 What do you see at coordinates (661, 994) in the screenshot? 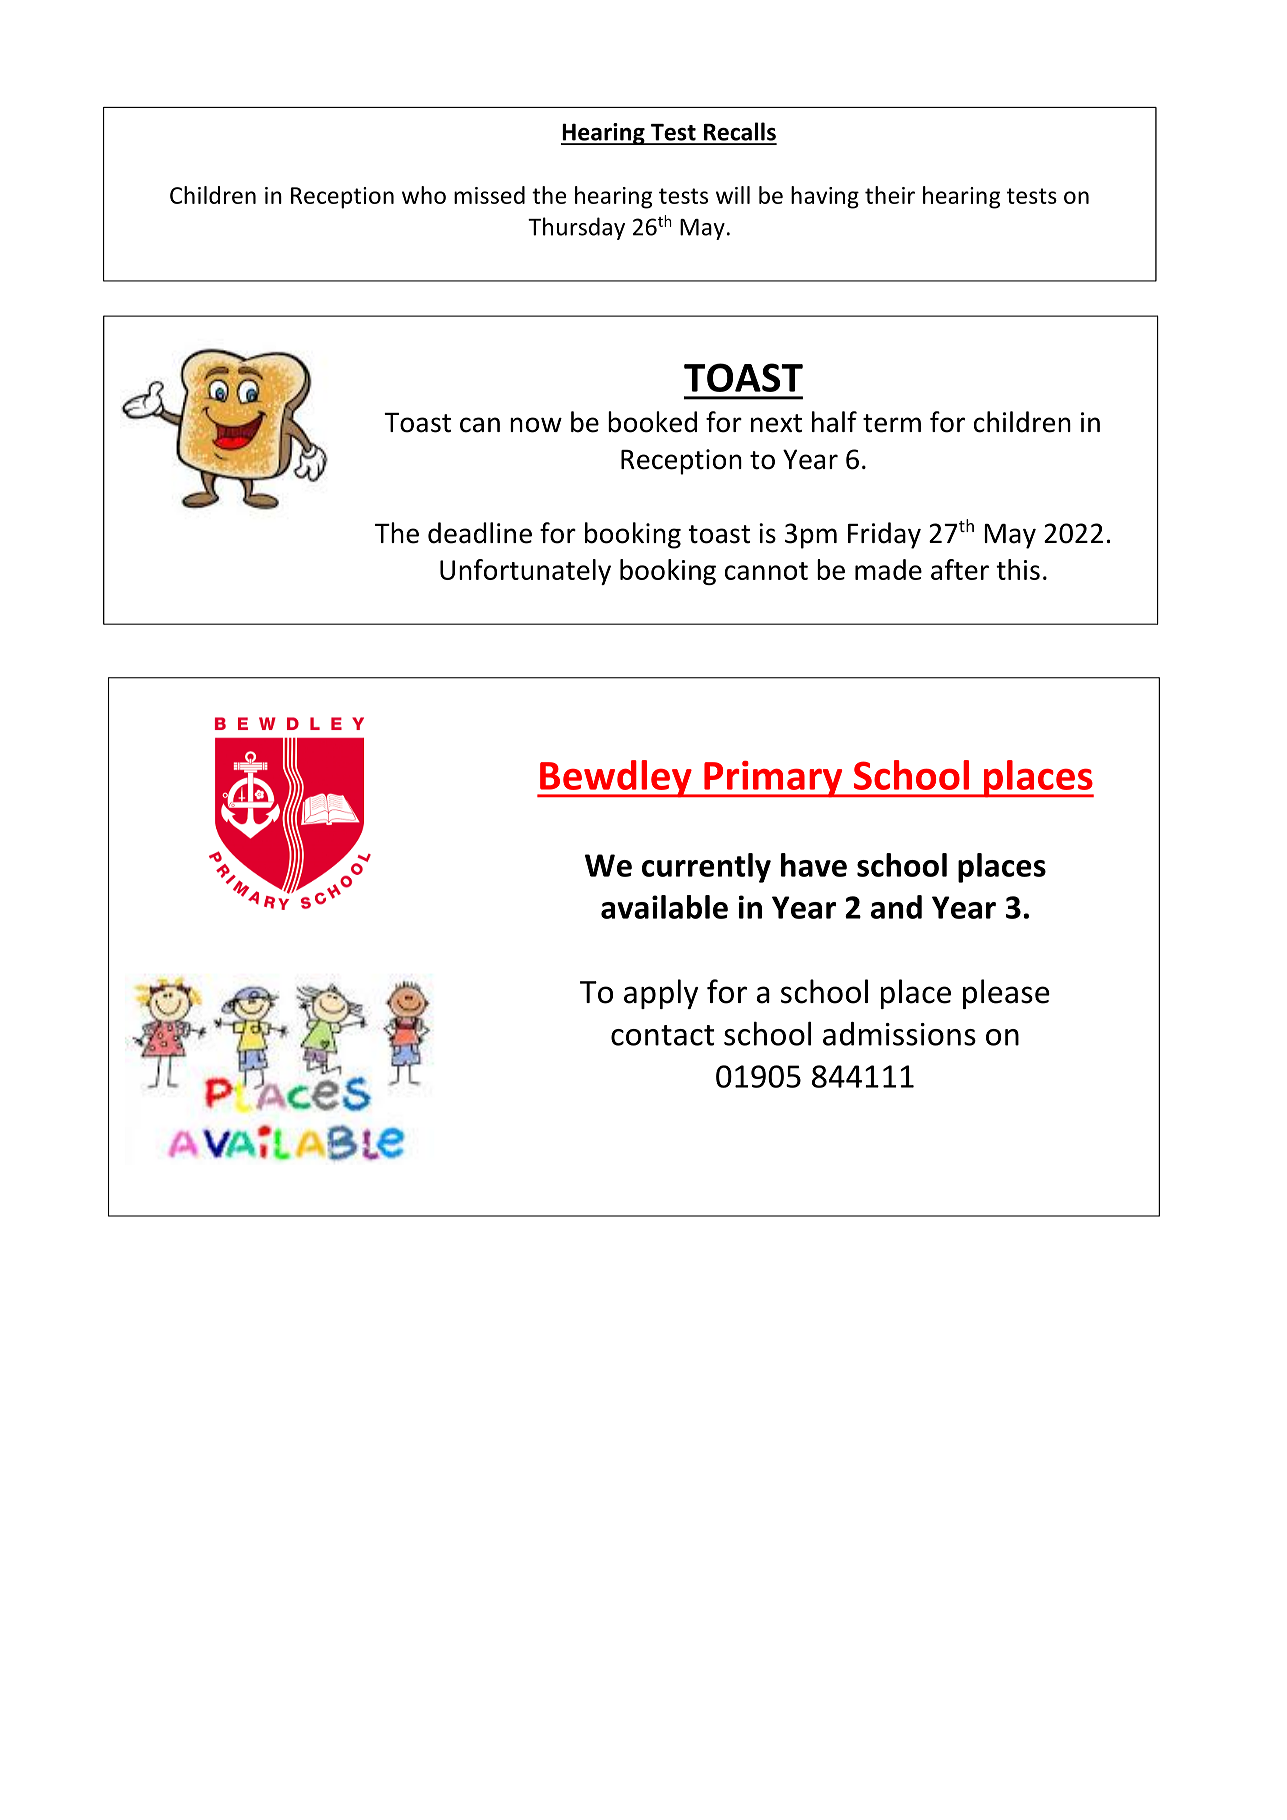
I see `apply` at bounding box center [661, 994].
